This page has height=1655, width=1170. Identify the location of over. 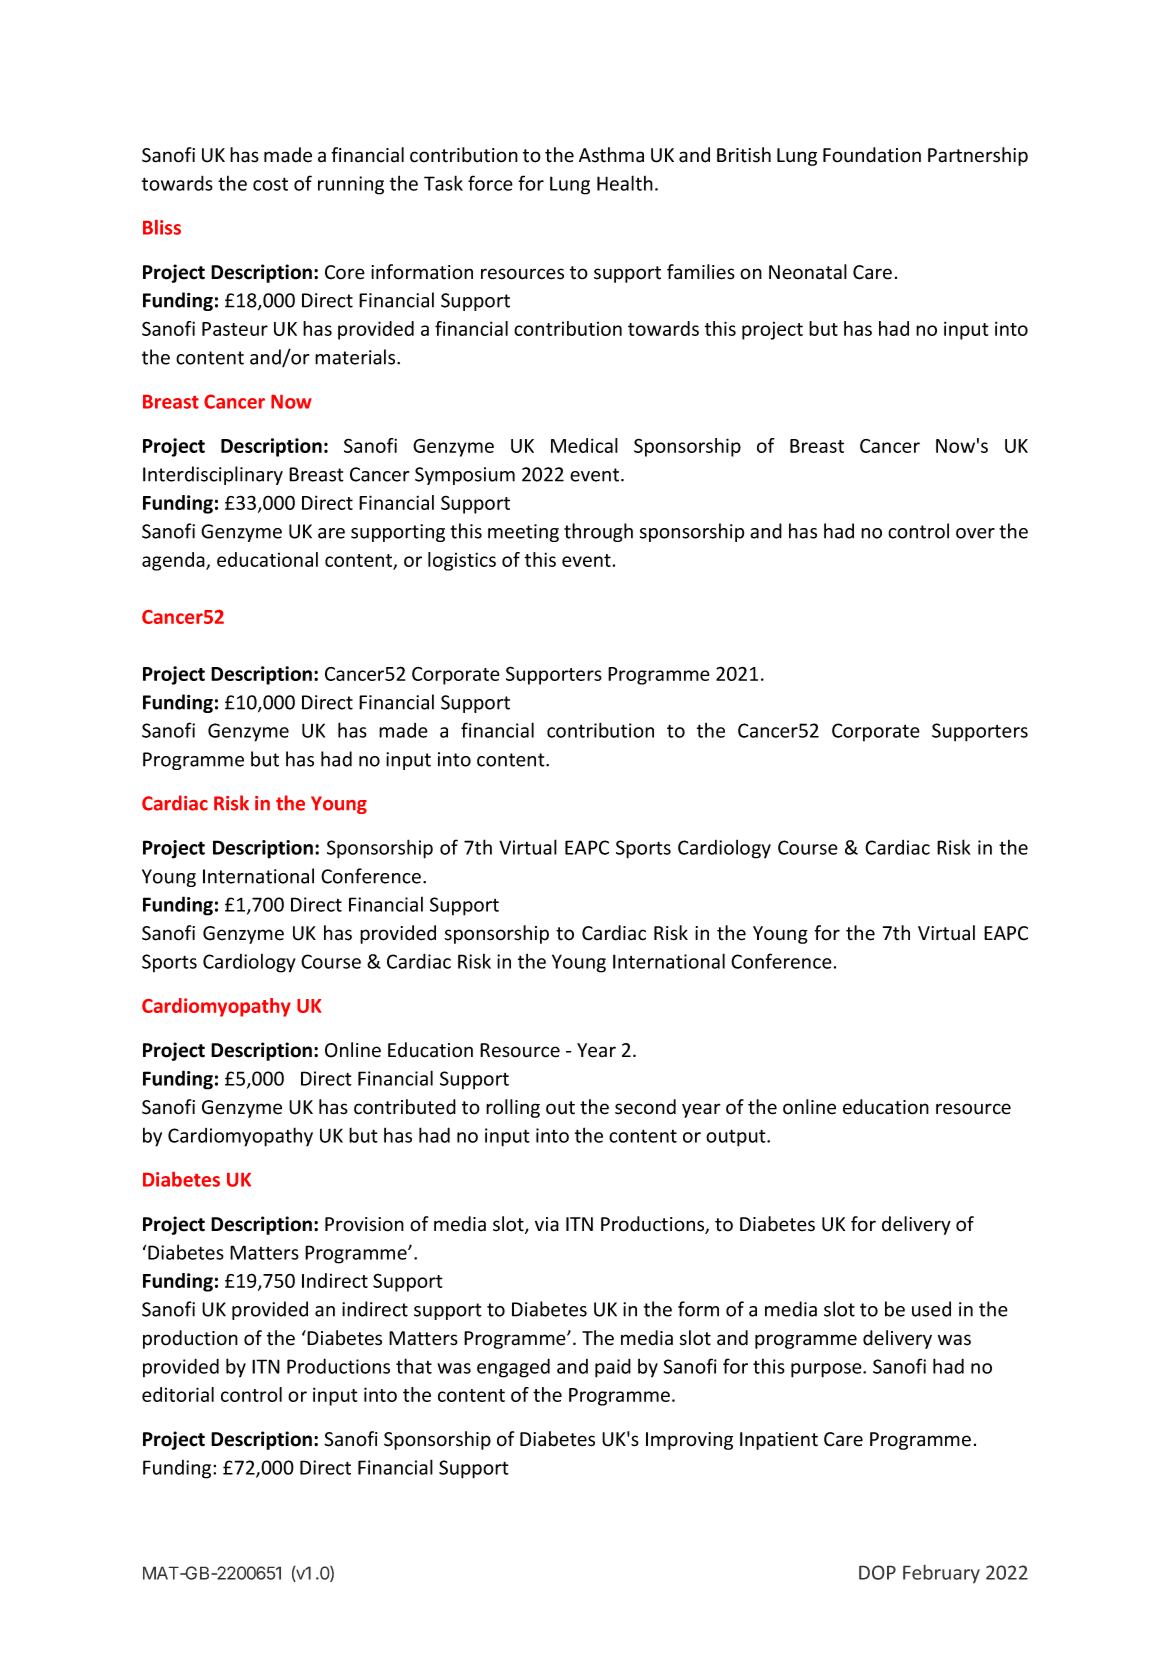
(975, 533).
